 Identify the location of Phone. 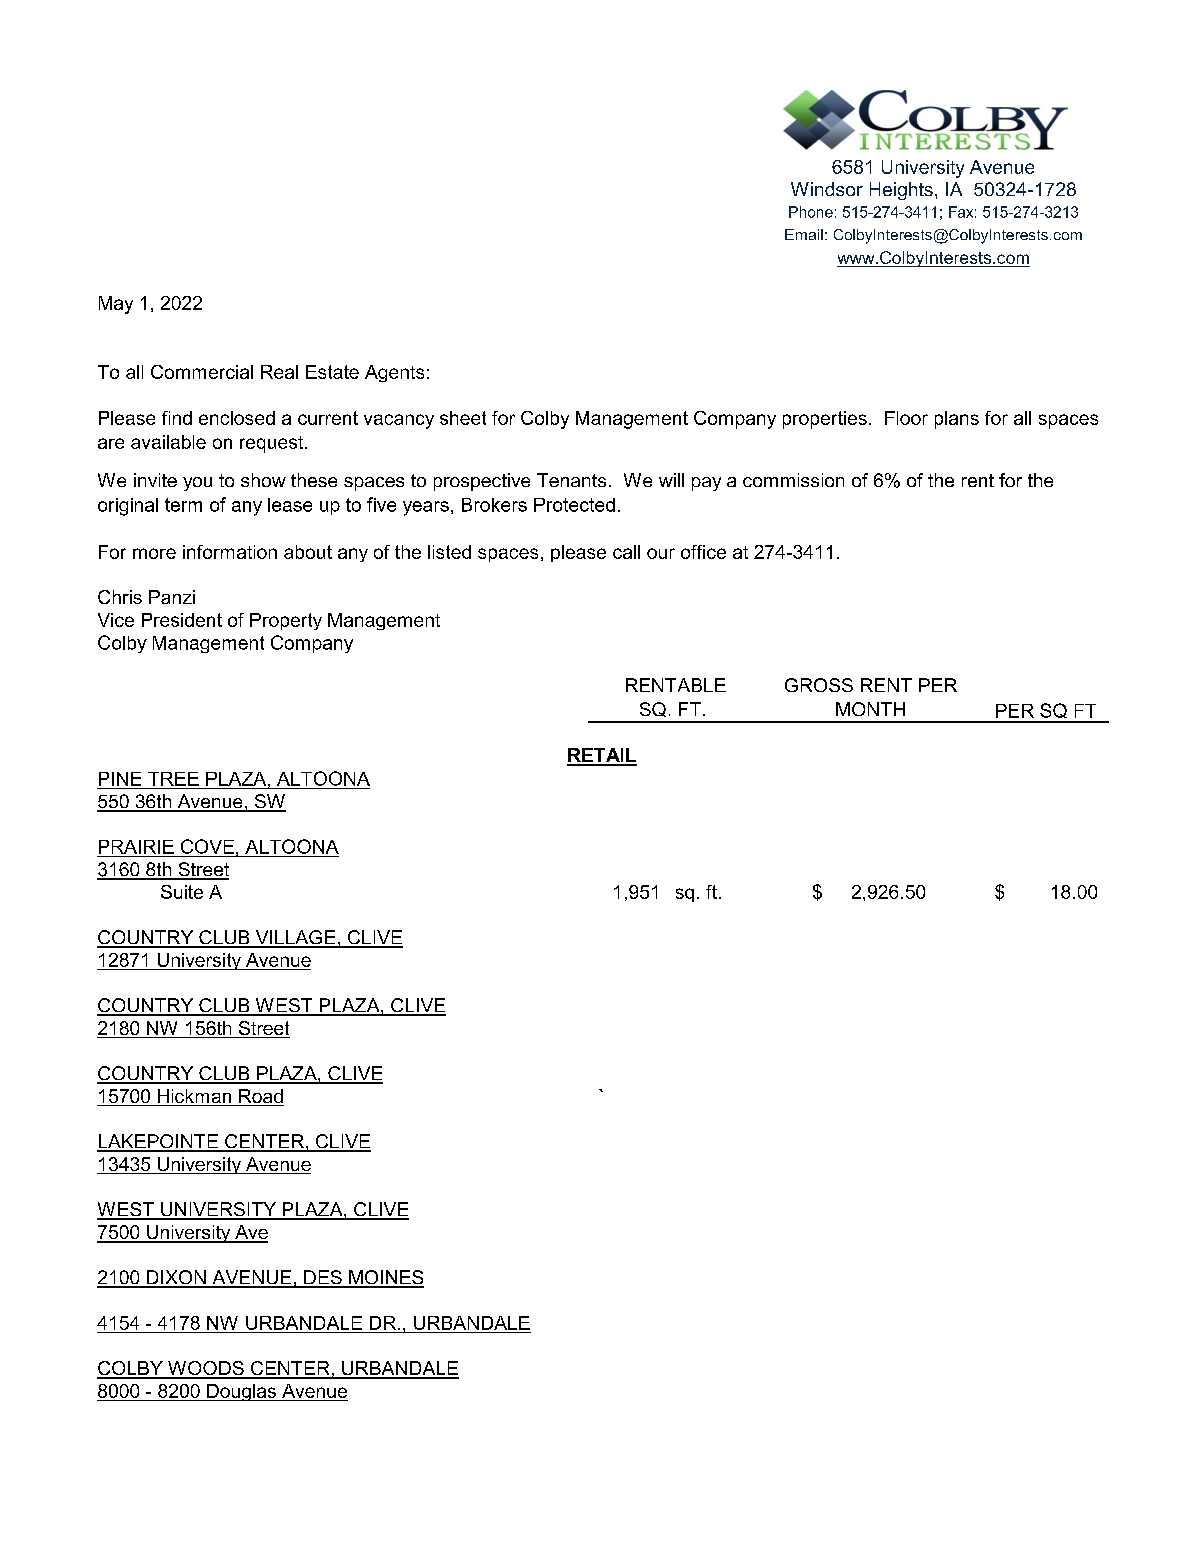
(811, 212).
